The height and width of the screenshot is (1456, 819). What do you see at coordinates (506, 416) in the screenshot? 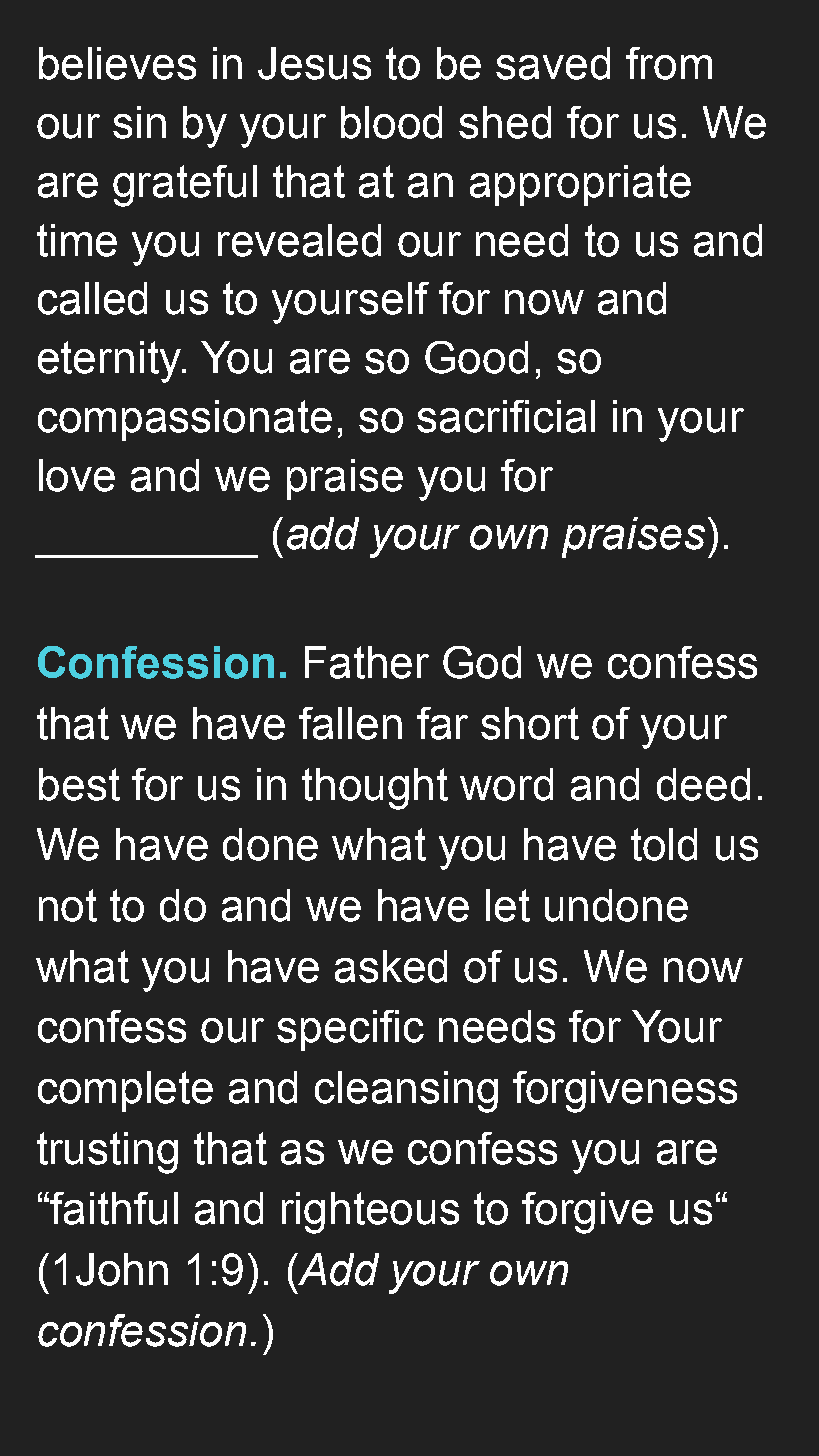
I see `sacrificial` at bounding box center [506, 416].
